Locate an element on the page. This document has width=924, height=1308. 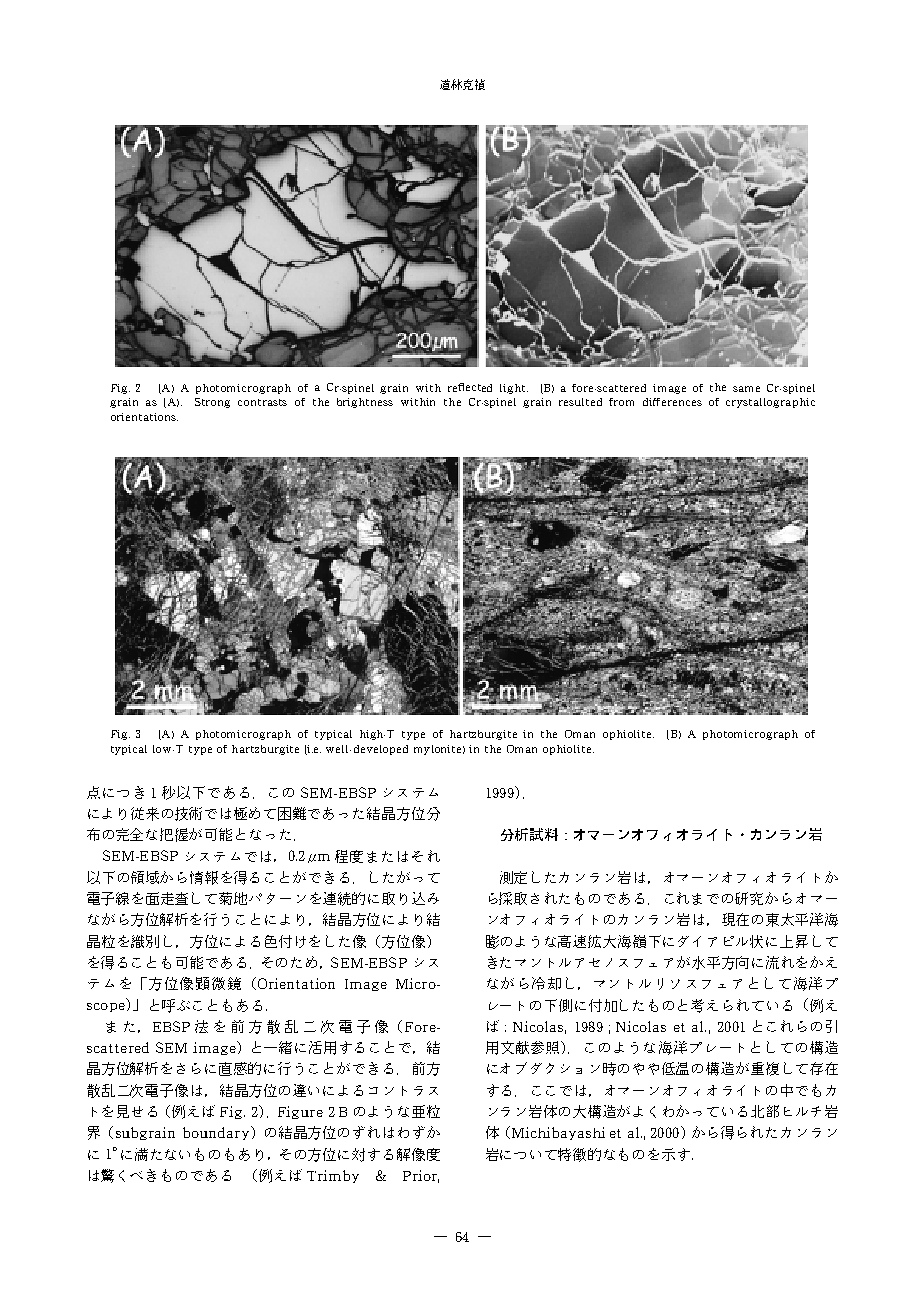
contrasts is located at coordinates (262, 402).
